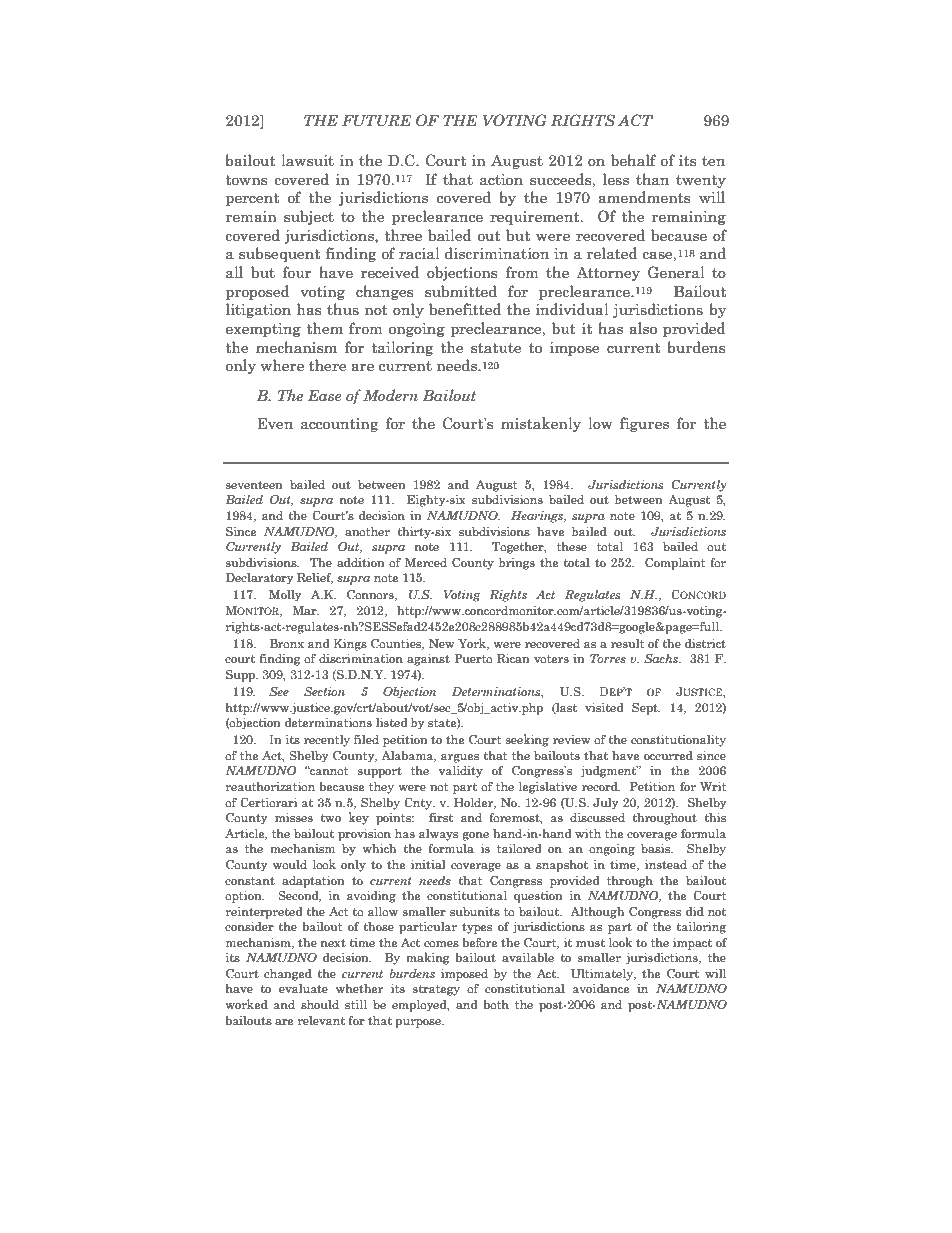  I want to click on statute, so click(496, 348).
